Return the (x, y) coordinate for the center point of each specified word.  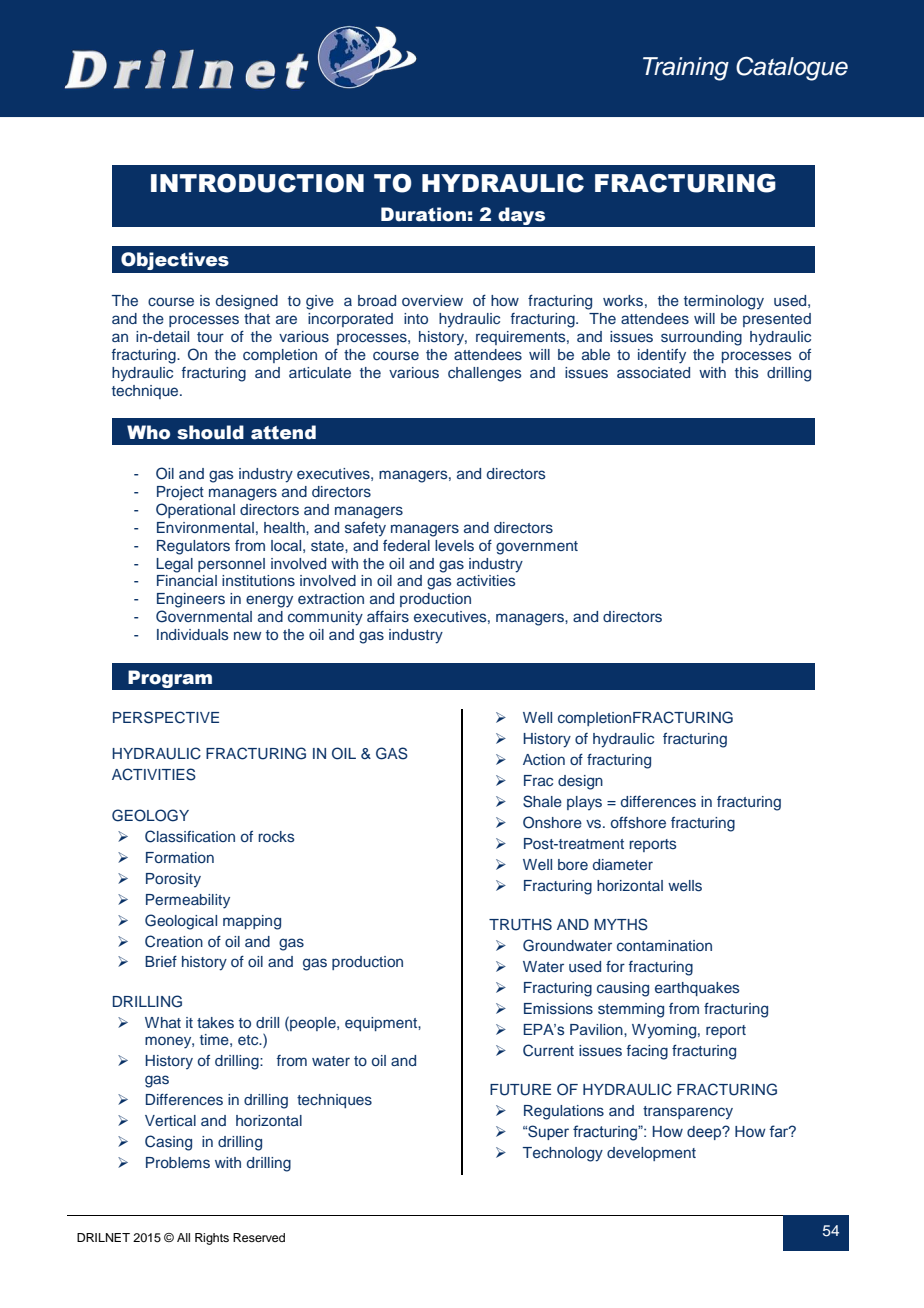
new (247, 635)
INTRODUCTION (257, 183)
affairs (388, 616)
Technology (563, 1154)
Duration (423, 214)
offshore (638, 822)
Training (686, 69)
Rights (212, 1239)
